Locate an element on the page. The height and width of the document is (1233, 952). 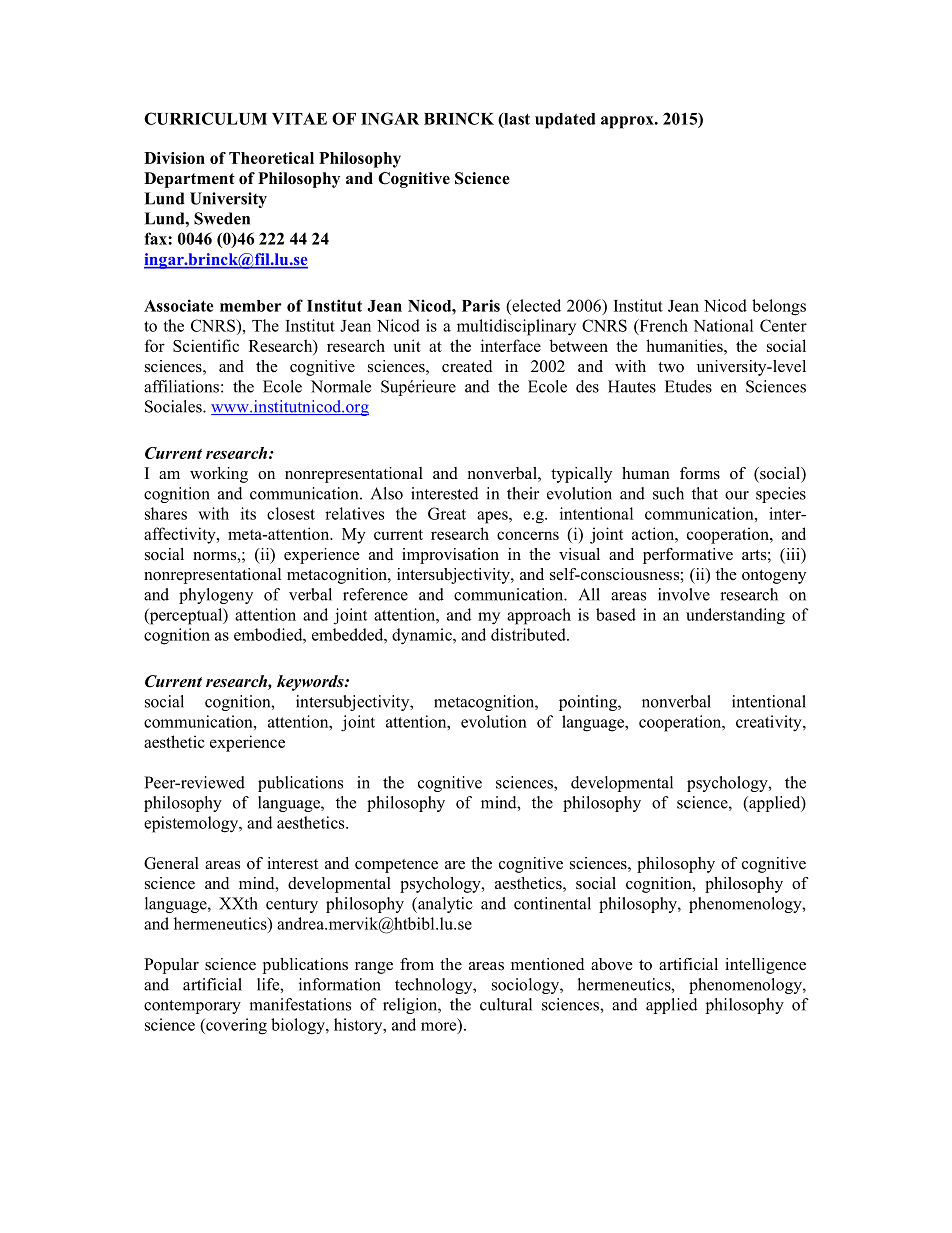
improvisation is located at coordinates (450, 556).
